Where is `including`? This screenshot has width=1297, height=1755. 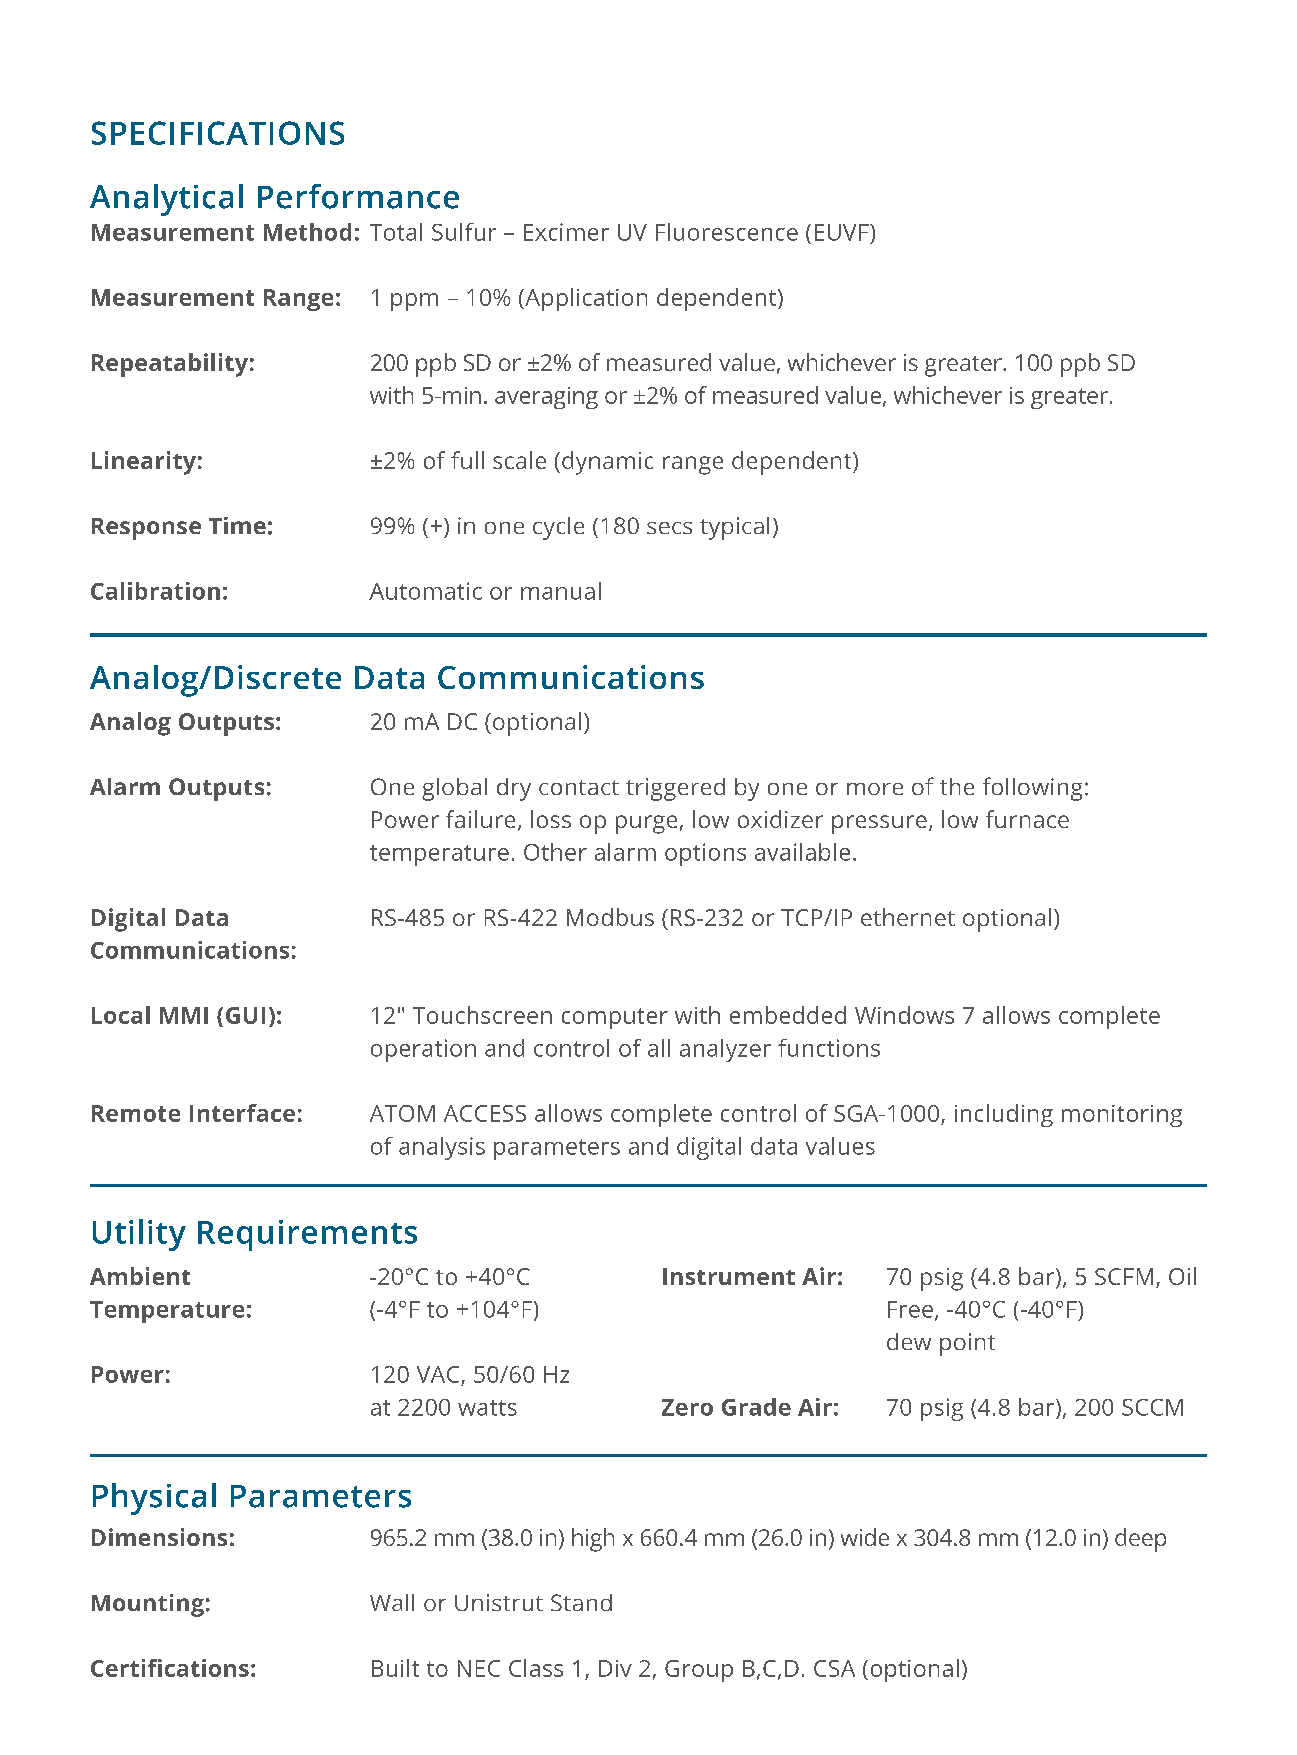
including is located at coordinates (1004, 1115).
